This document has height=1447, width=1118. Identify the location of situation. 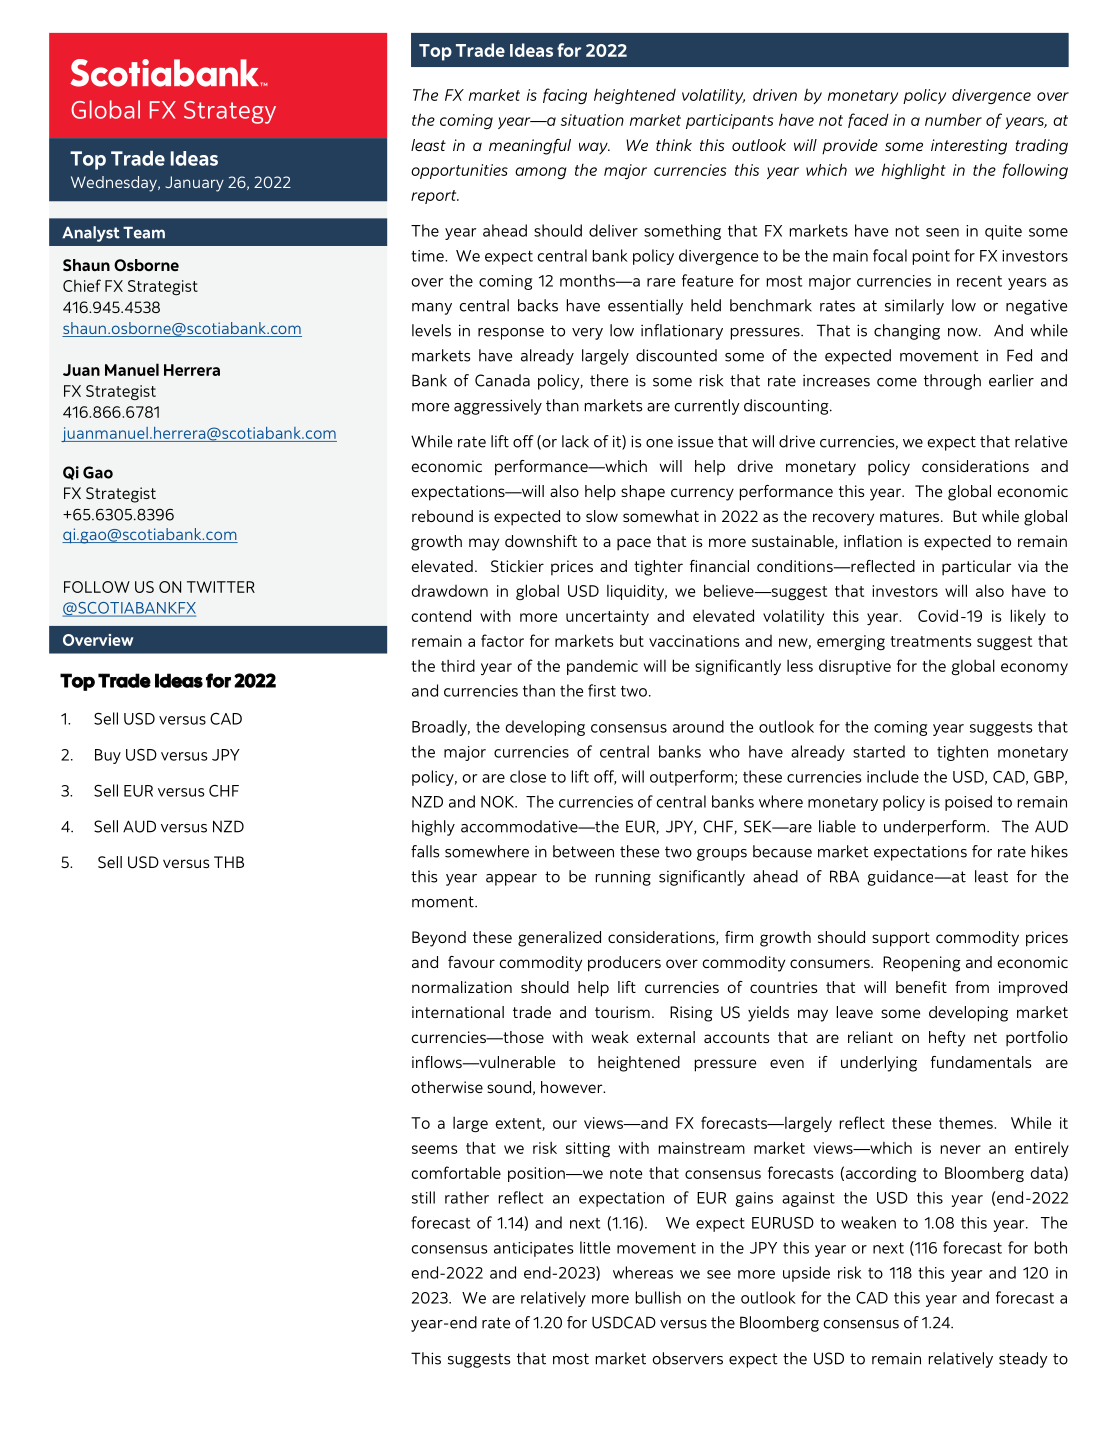
(592, 120).
